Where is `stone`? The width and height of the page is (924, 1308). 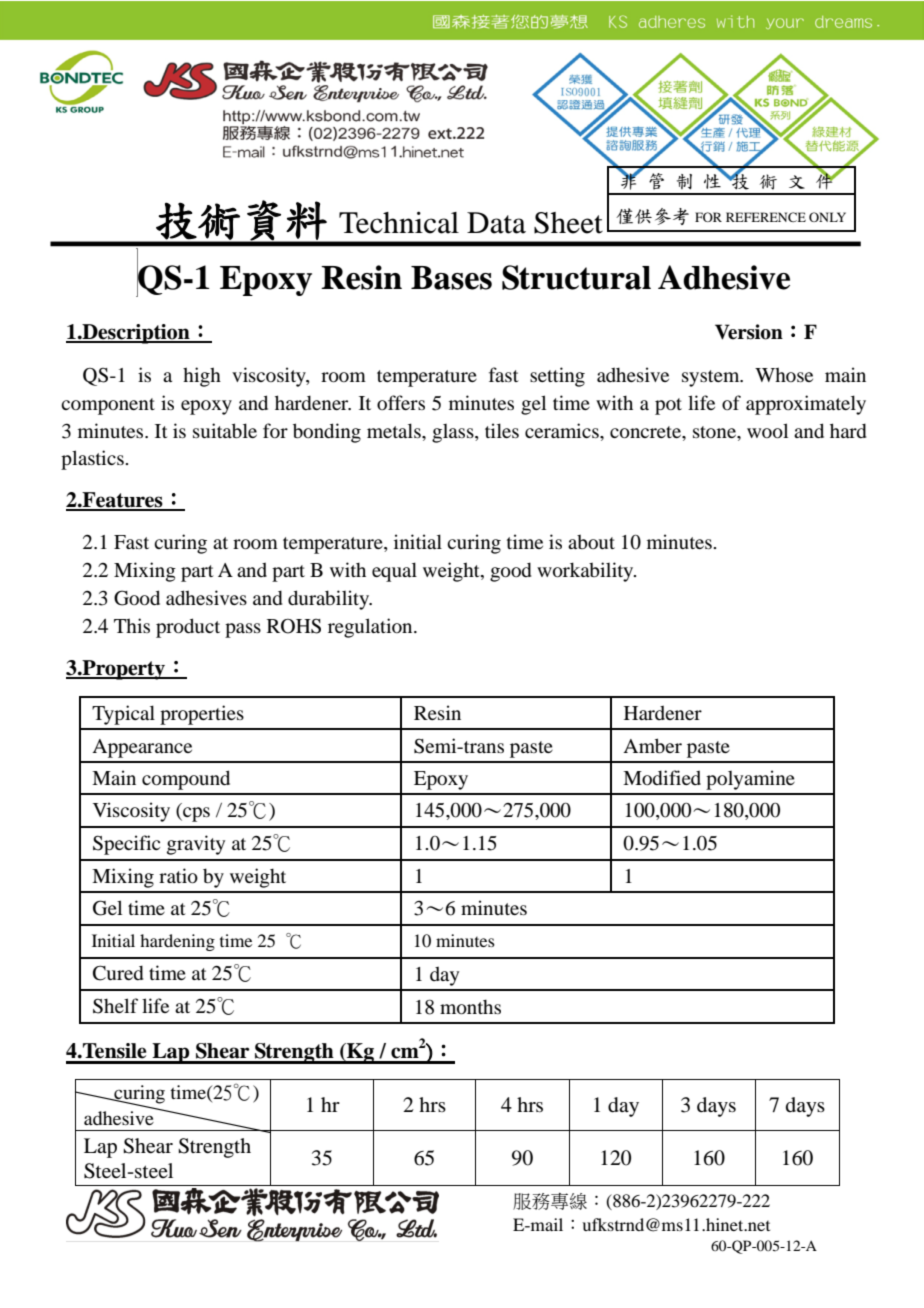
stone is located at coordinates (715, 432).
